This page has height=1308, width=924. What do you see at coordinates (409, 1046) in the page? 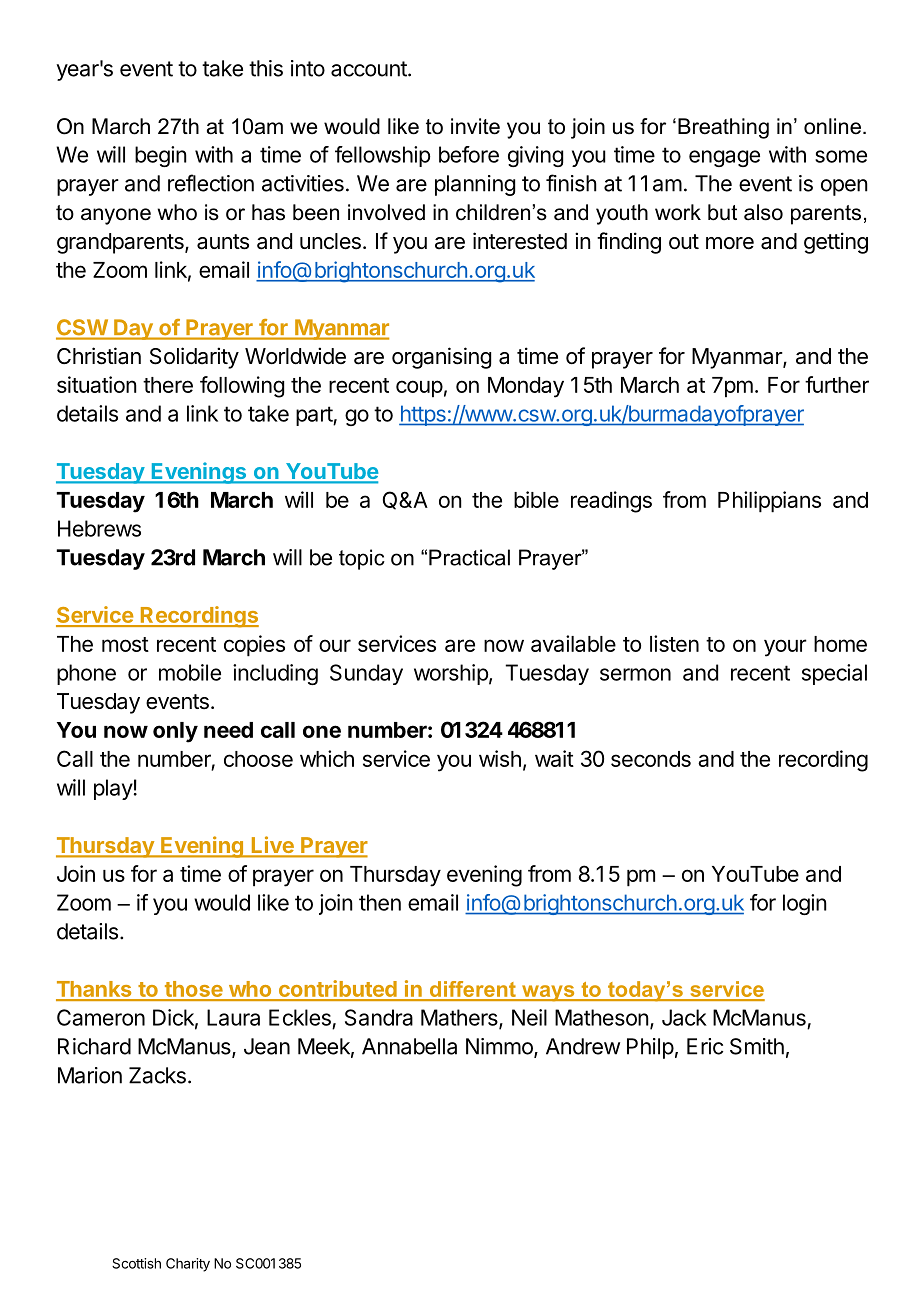
I see `Annabella` at bounding box center [409, 1046].
